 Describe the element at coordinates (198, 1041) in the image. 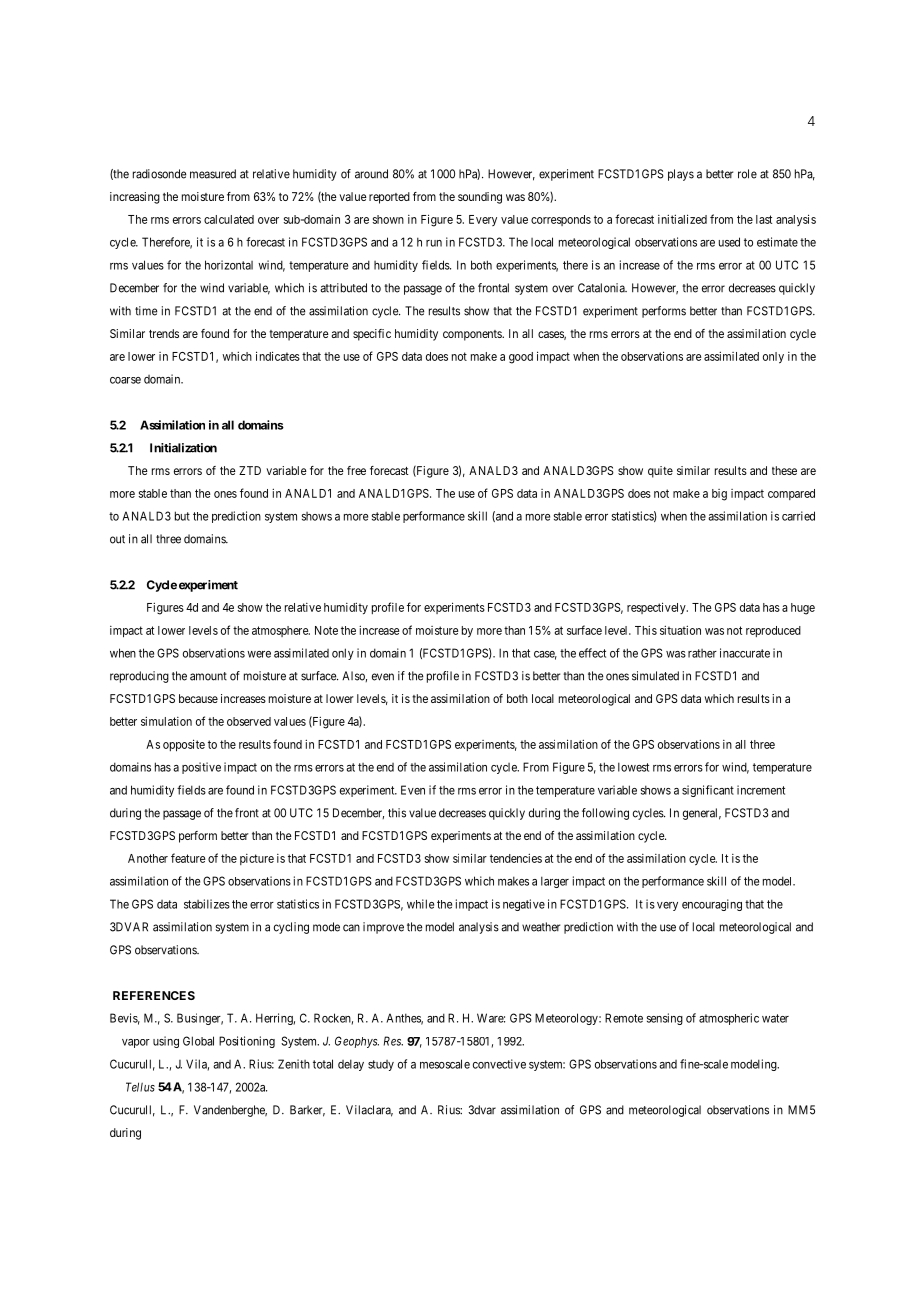

I see `Global` at that location.
